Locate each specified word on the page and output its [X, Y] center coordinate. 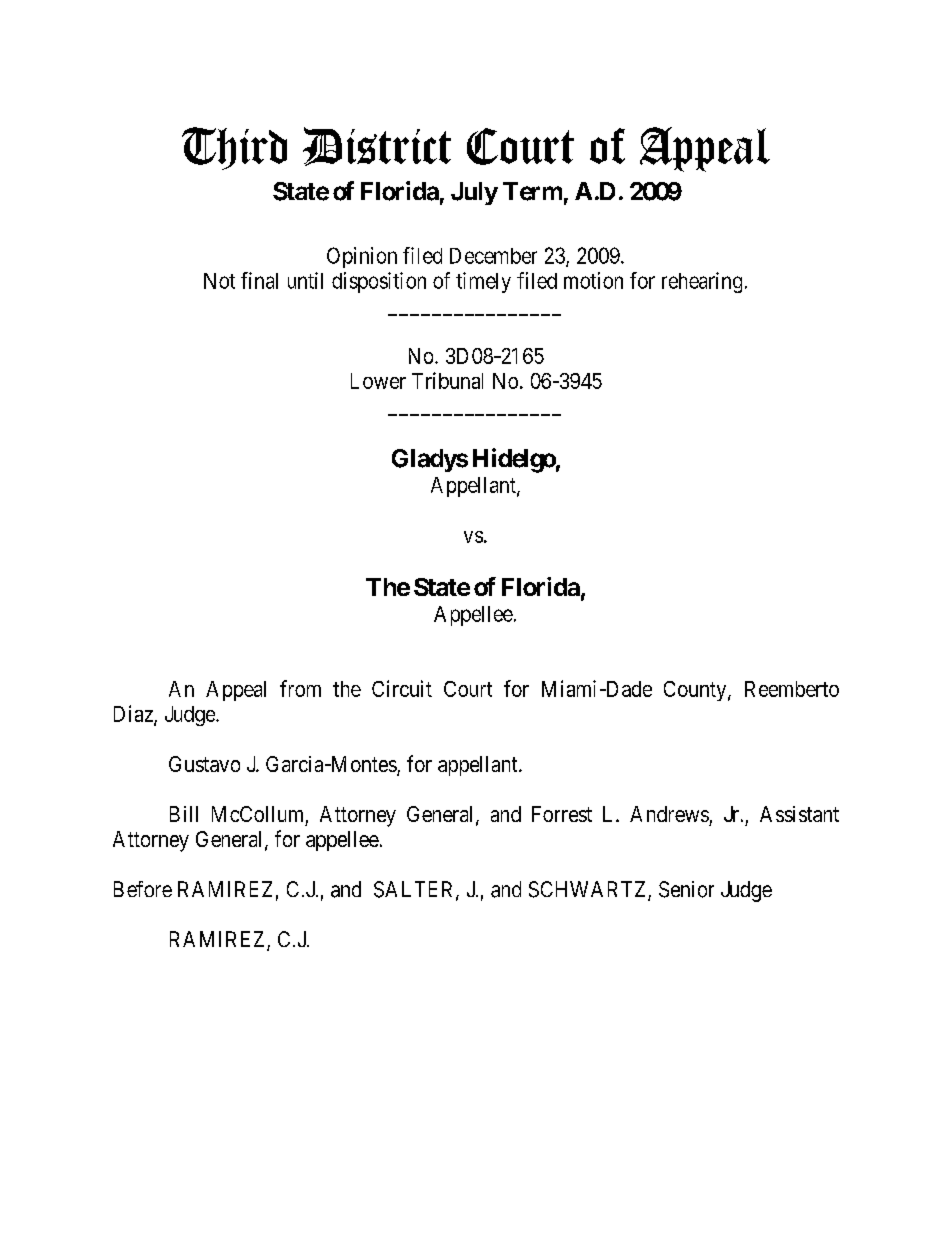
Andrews [669, 814]
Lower [378, 381]
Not [219, 281]
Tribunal [447, 380]
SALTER [415, 890]
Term [532, 191]
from [300, 688]
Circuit [402, 688]
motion [593, 280]
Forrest [562, 814]
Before [143, 889]
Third [234, 148]
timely [483, 282]
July [474, 193]
